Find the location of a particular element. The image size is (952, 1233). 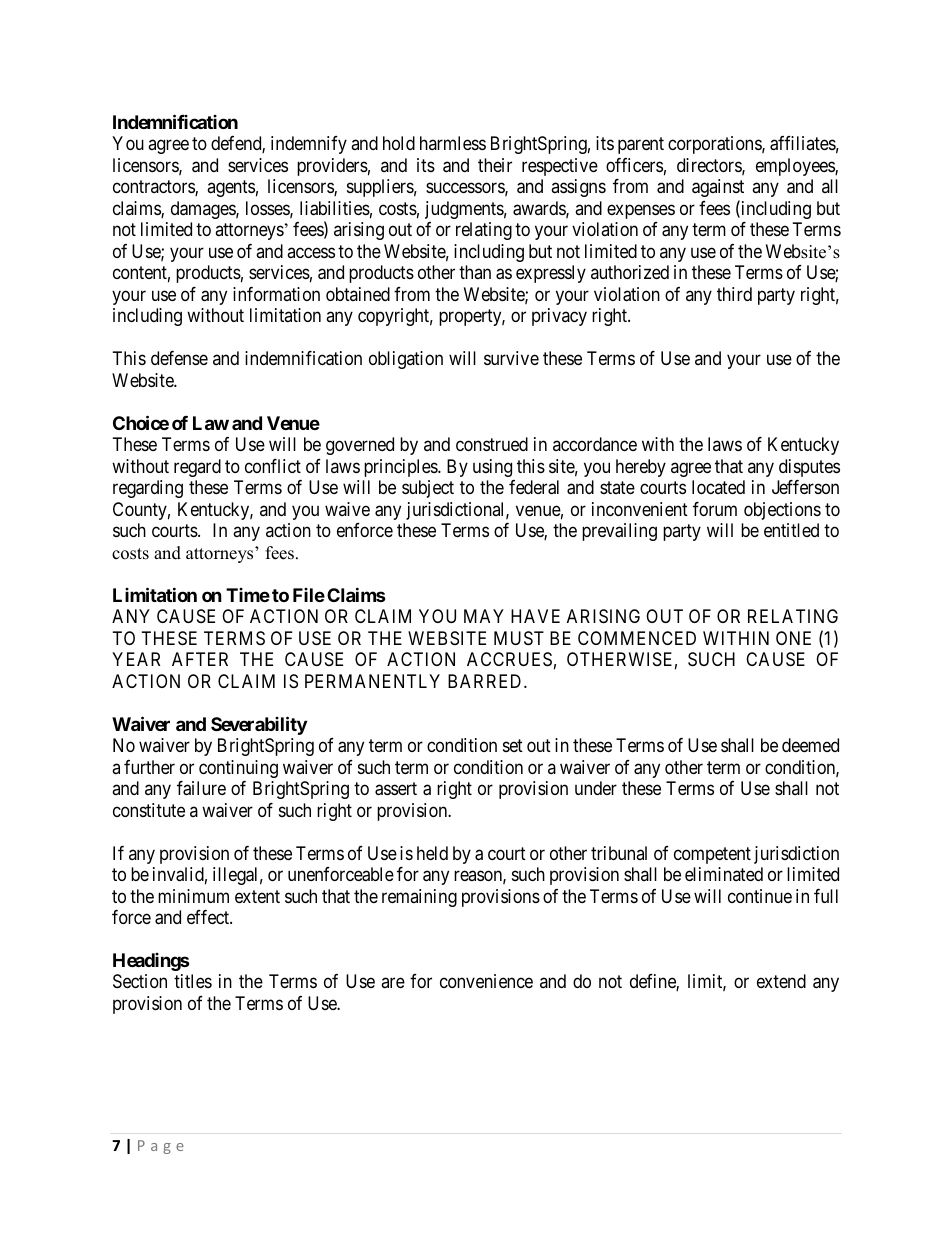

agents is located at coordinates (231, 189).
